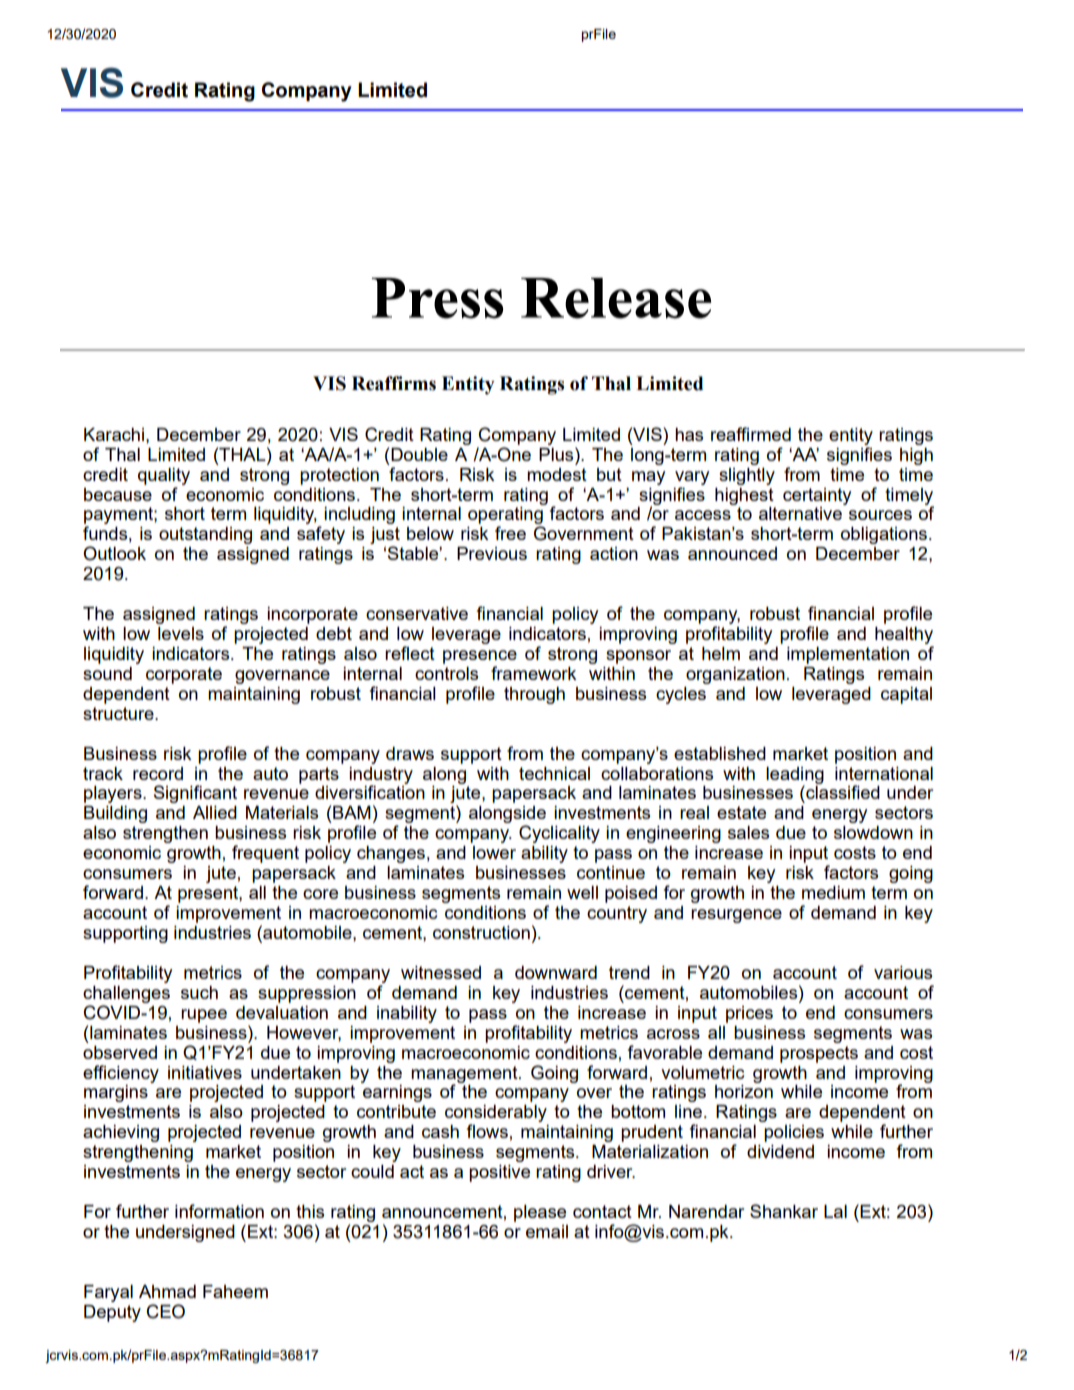 This document has width=1074, height=1390. What do you see at coordinates (556, 972) in the document?
I see `downward` at bounding box center [556, 972].
